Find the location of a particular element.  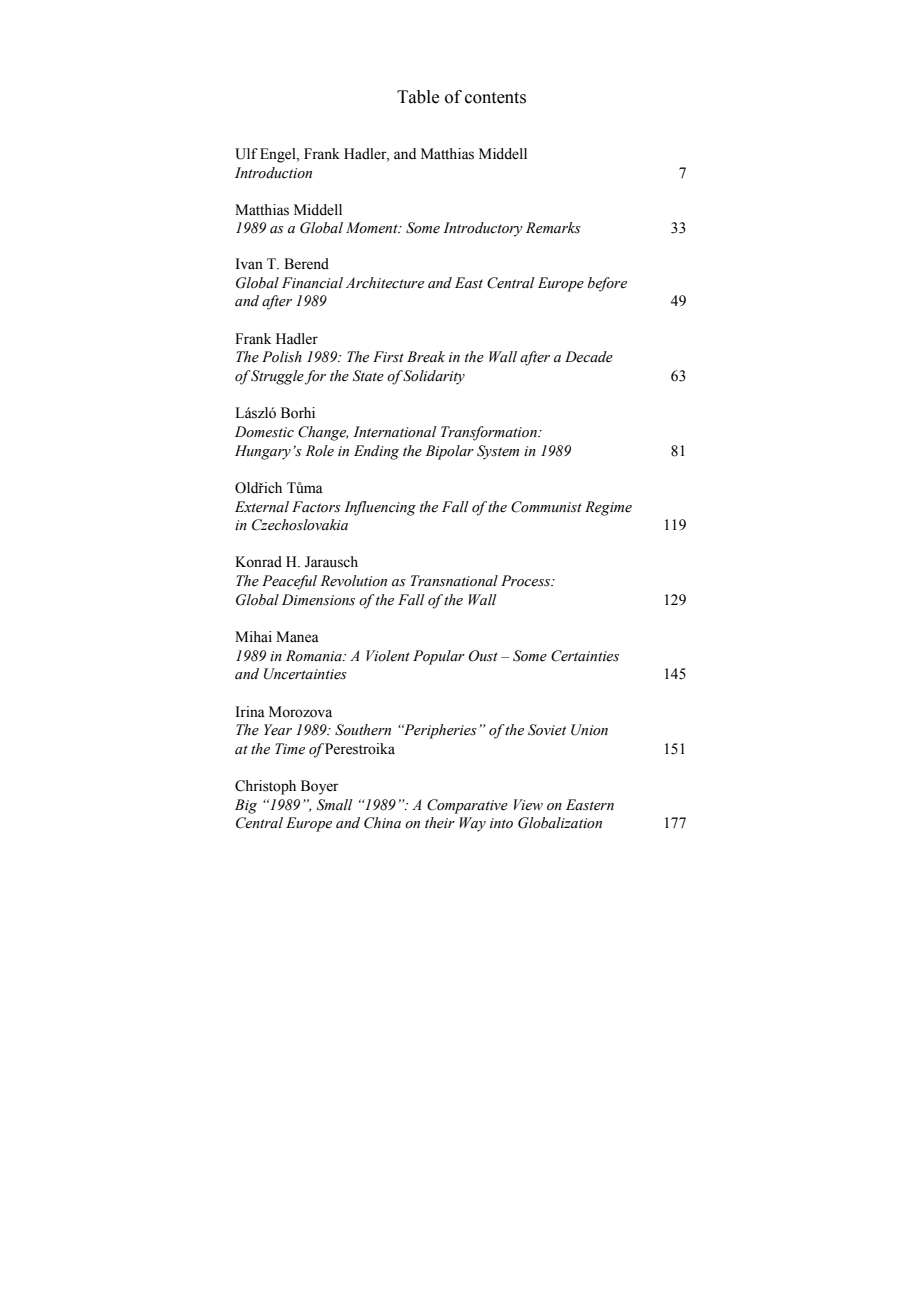

Process is located at coordinates (527, 581).
